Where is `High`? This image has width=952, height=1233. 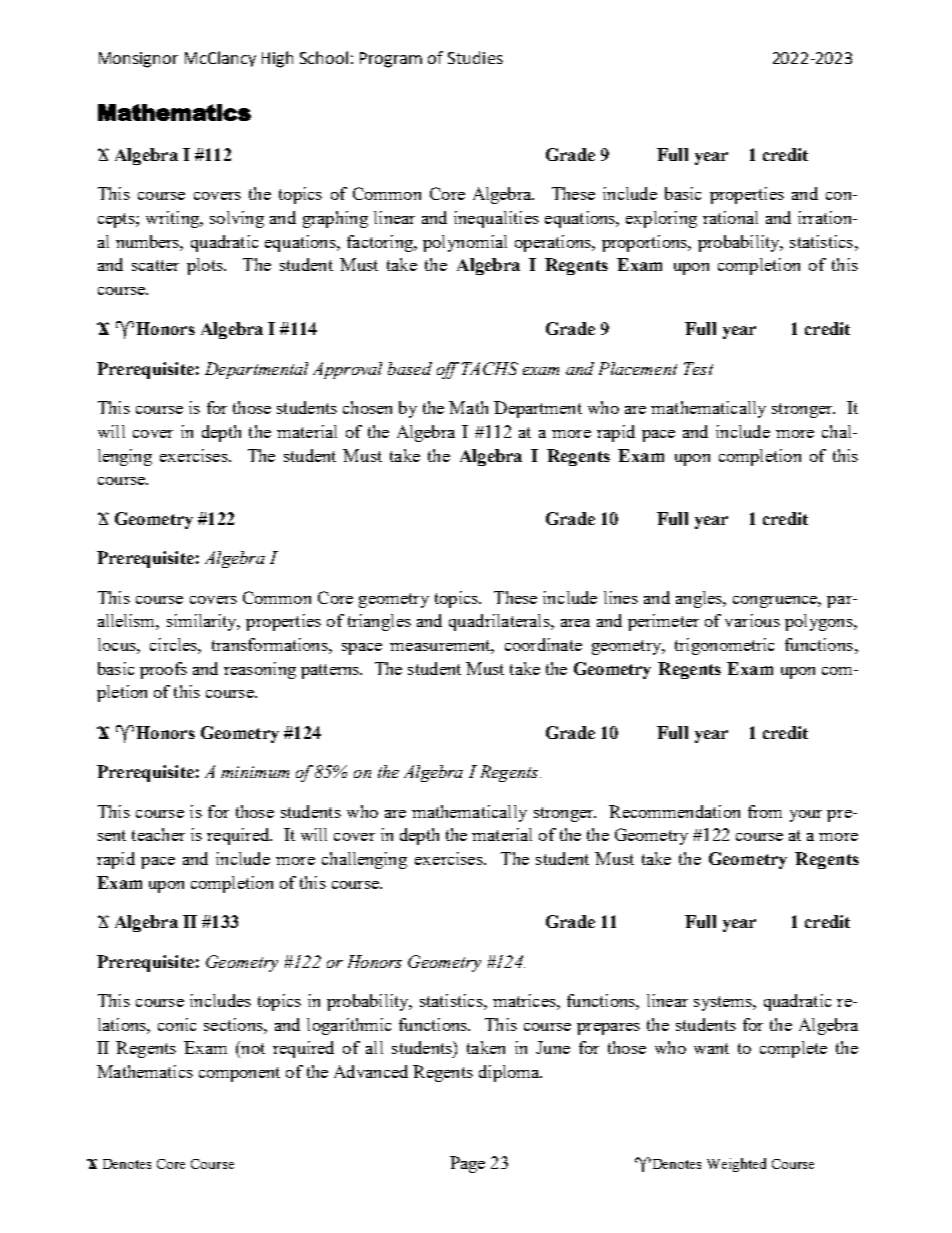 High is located at coordinates (277, 59).
